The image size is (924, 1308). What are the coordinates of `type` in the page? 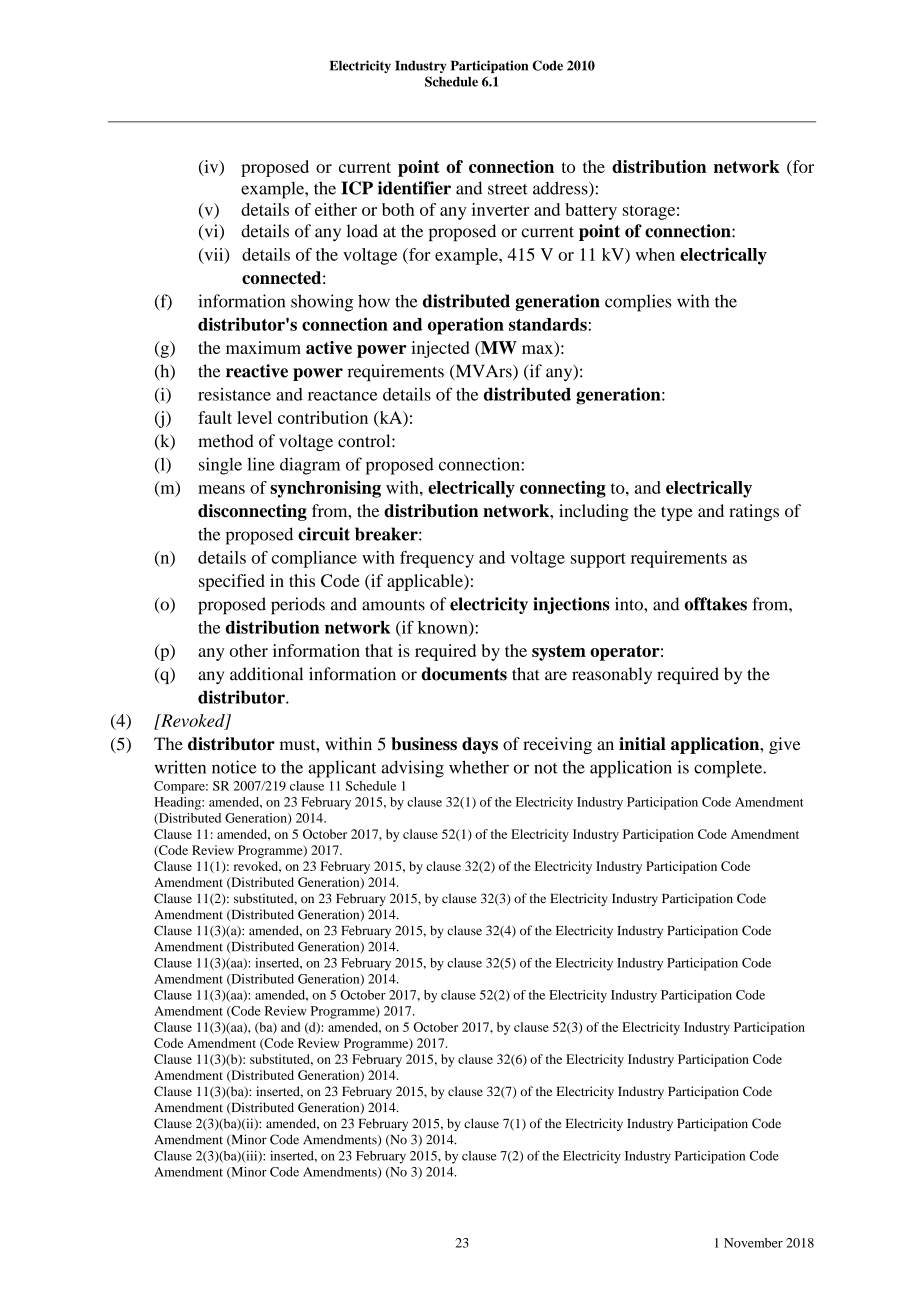 It's located at (677, 513).
